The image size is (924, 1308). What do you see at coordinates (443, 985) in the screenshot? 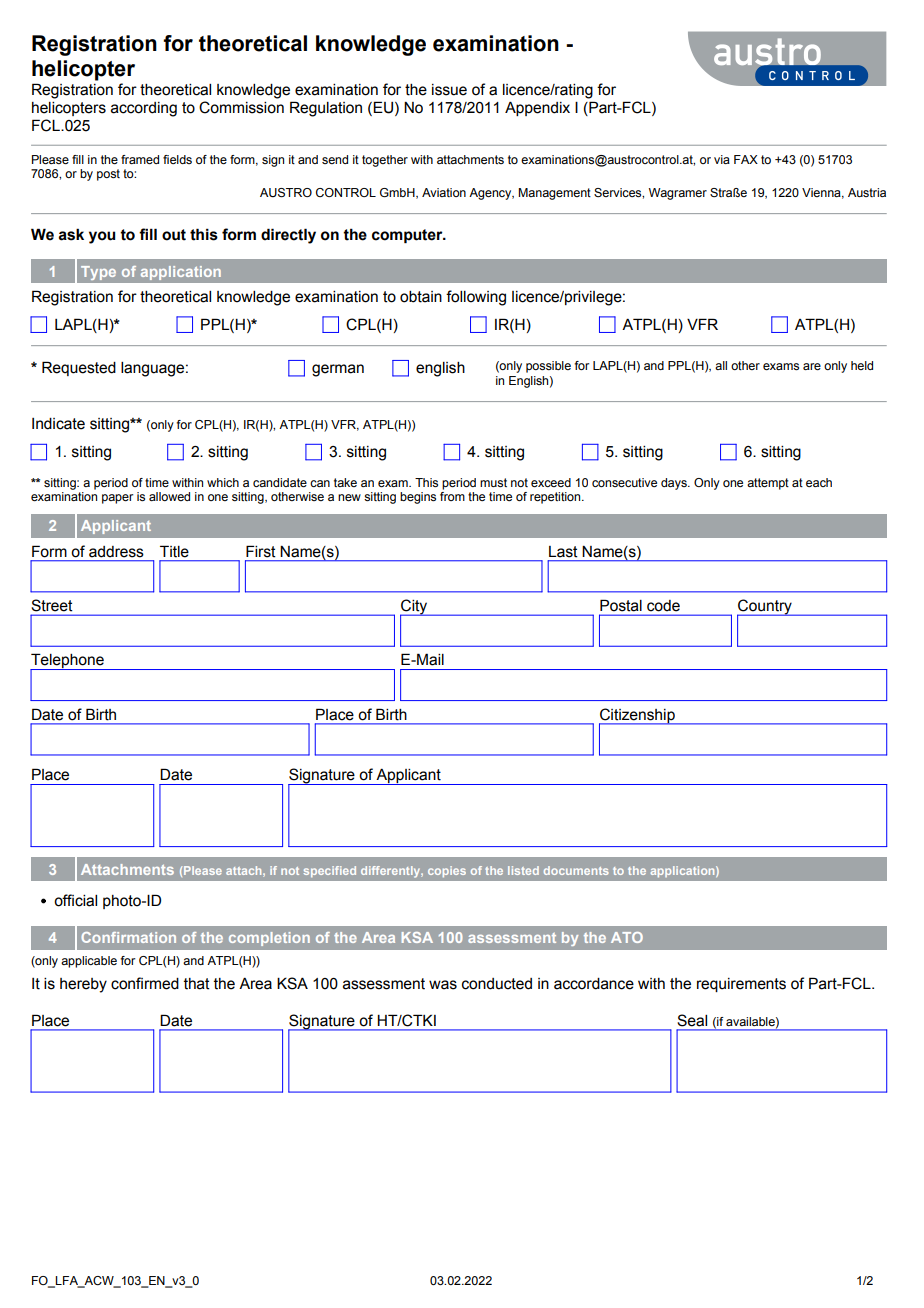
I see `was` at bounding box center [443, 985].
